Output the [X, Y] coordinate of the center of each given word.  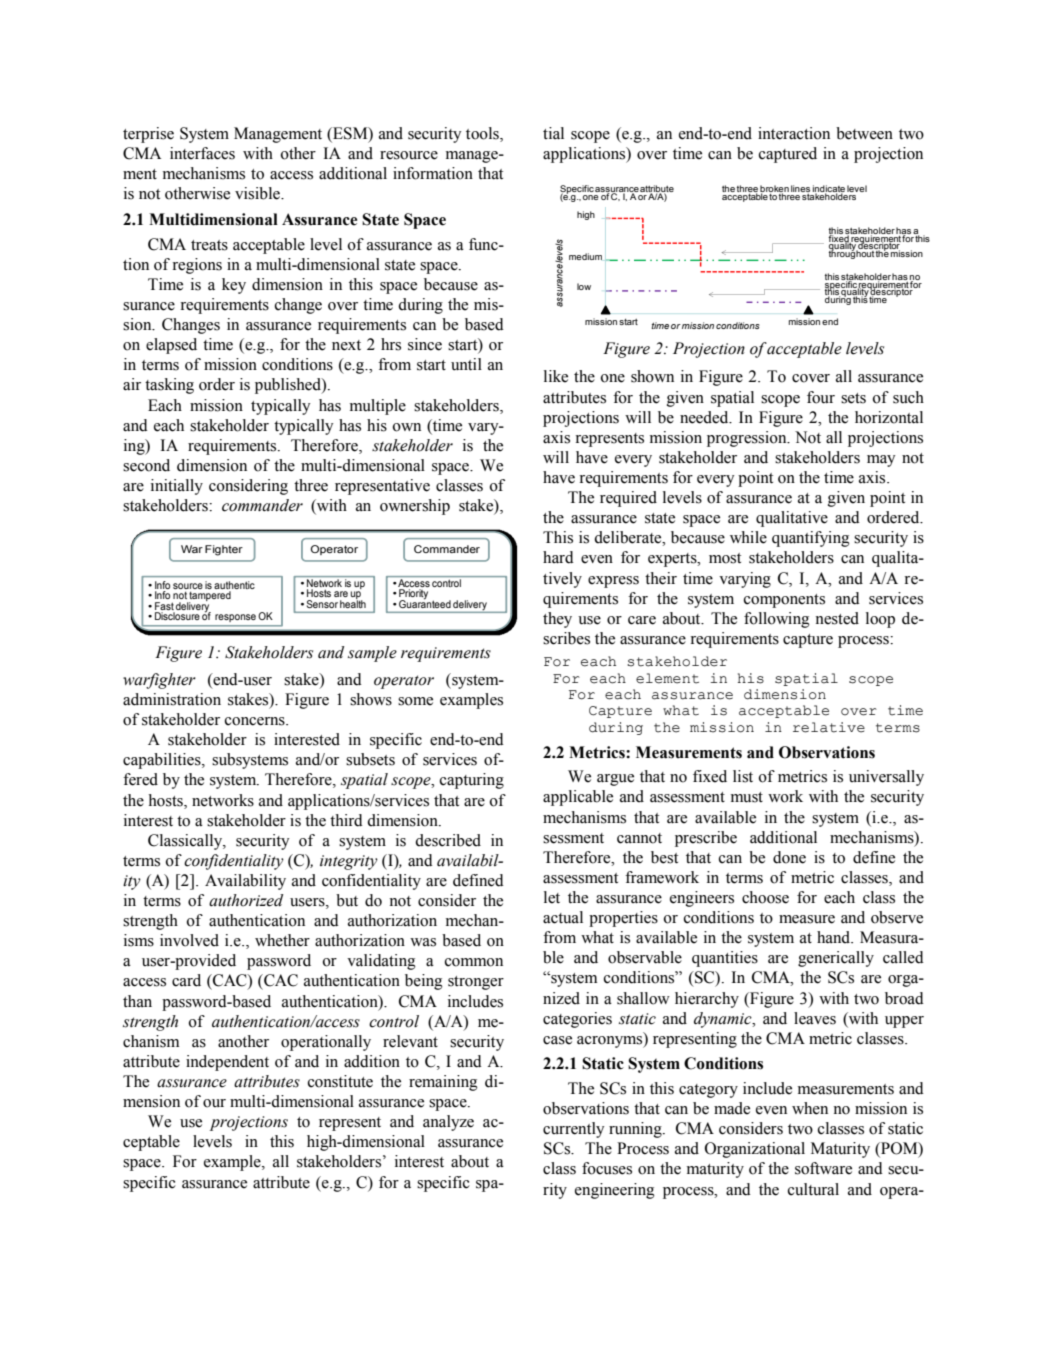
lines [800, 188]
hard [558, 557]
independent [227, 1063]
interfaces [202, 153]
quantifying [811, 539]
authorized [246, 900]
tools [483, 134]
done [789, 857]
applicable [578, 798]
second [146, 465]
